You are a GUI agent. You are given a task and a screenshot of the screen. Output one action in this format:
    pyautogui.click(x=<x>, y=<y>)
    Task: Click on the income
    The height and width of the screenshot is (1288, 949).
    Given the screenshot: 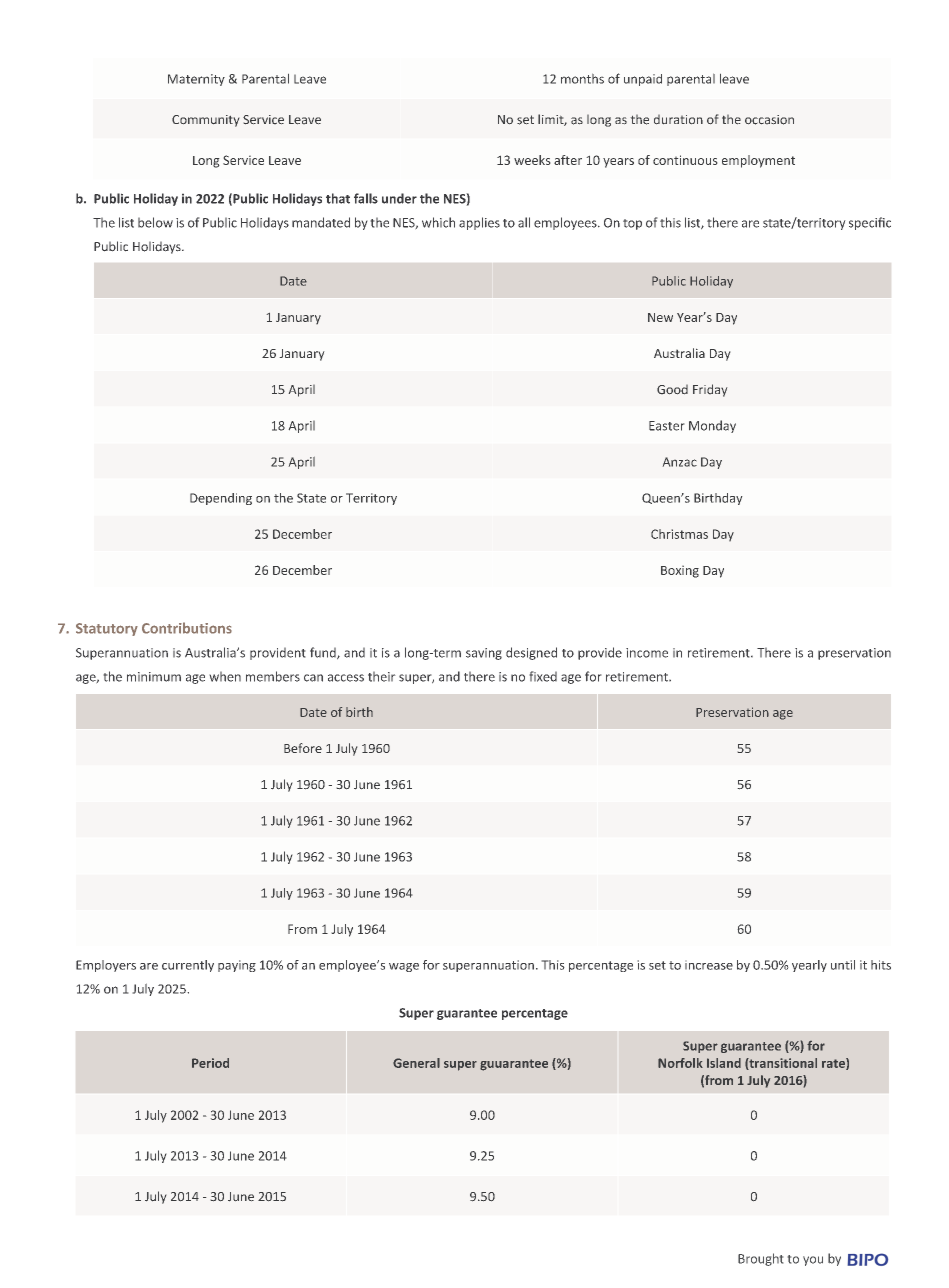 What is the action you would take?
    pyautogui.click(x=647, y=653)
